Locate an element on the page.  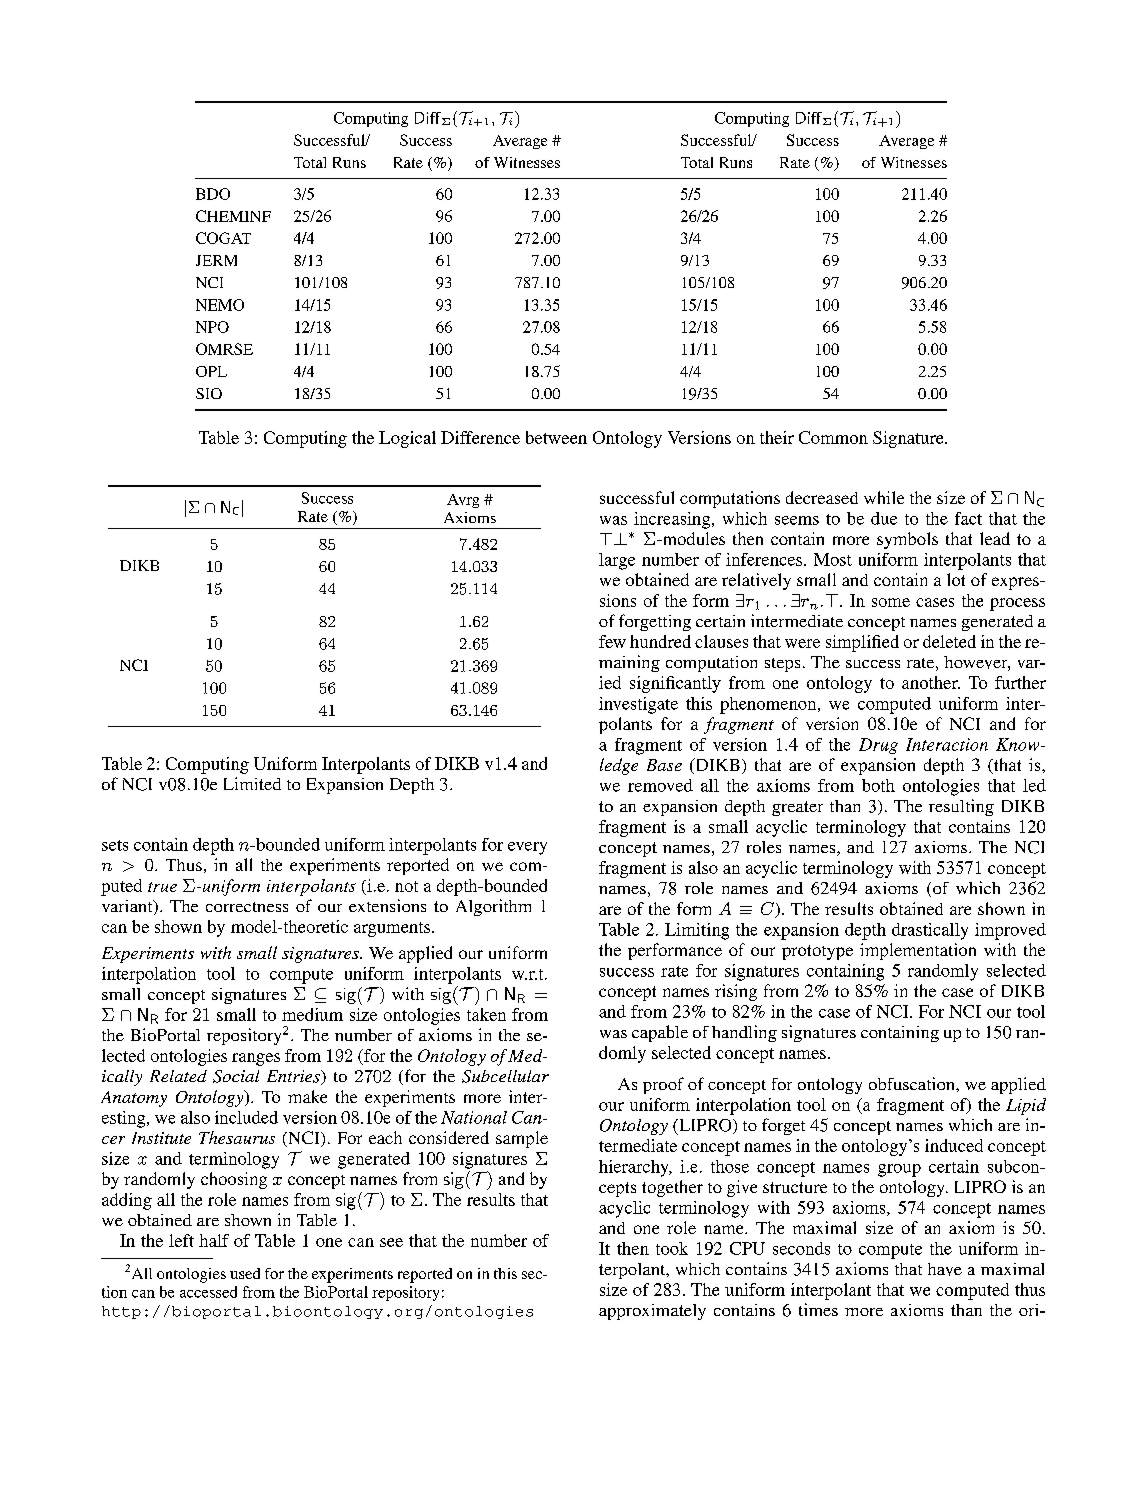
Drug is located at coordinates (878, 746).
